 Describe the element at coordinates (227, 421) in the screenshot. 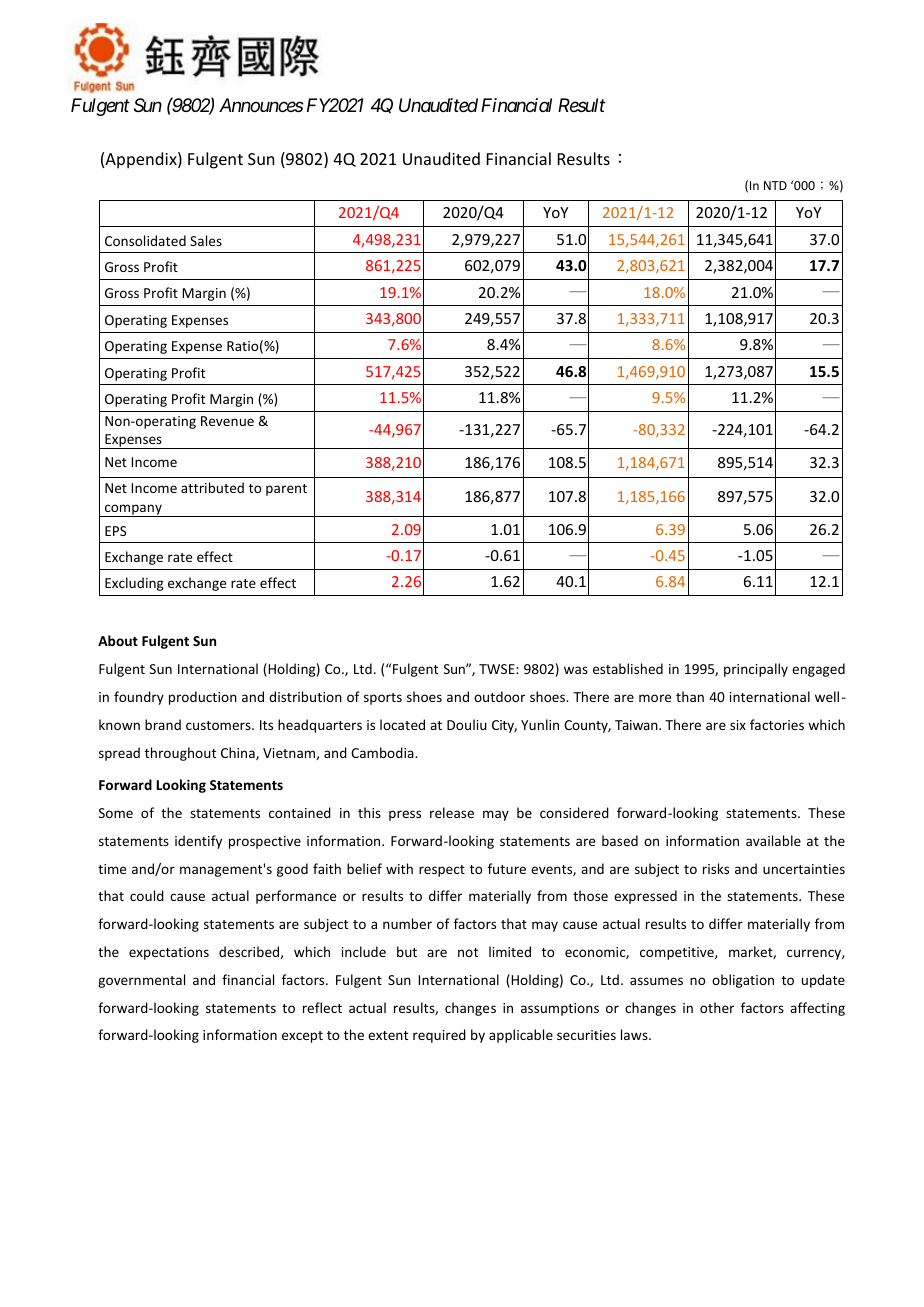

I see `Revenue` at that location.
